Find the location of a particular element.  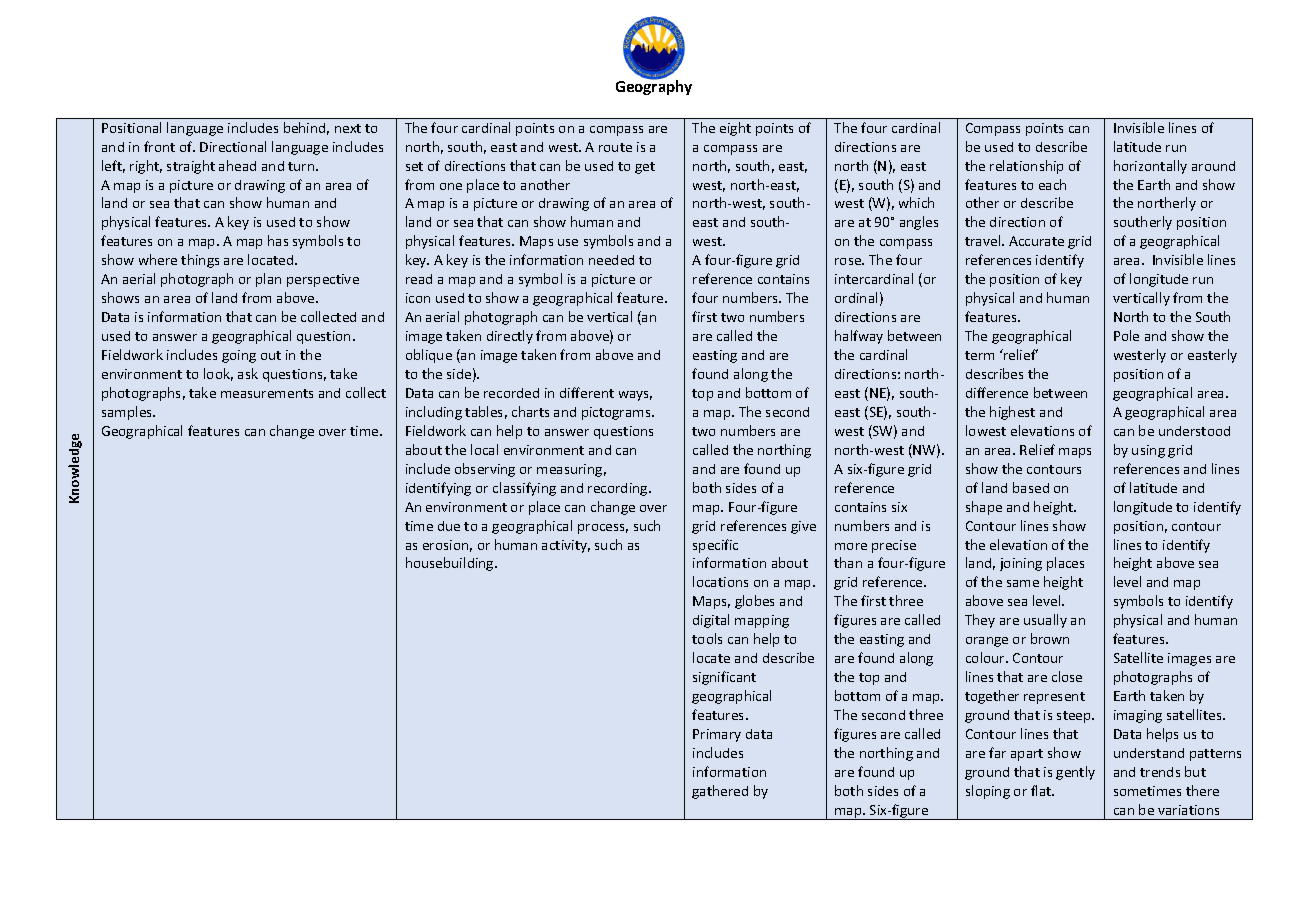

Geography is located at coordinates (654, 86).
